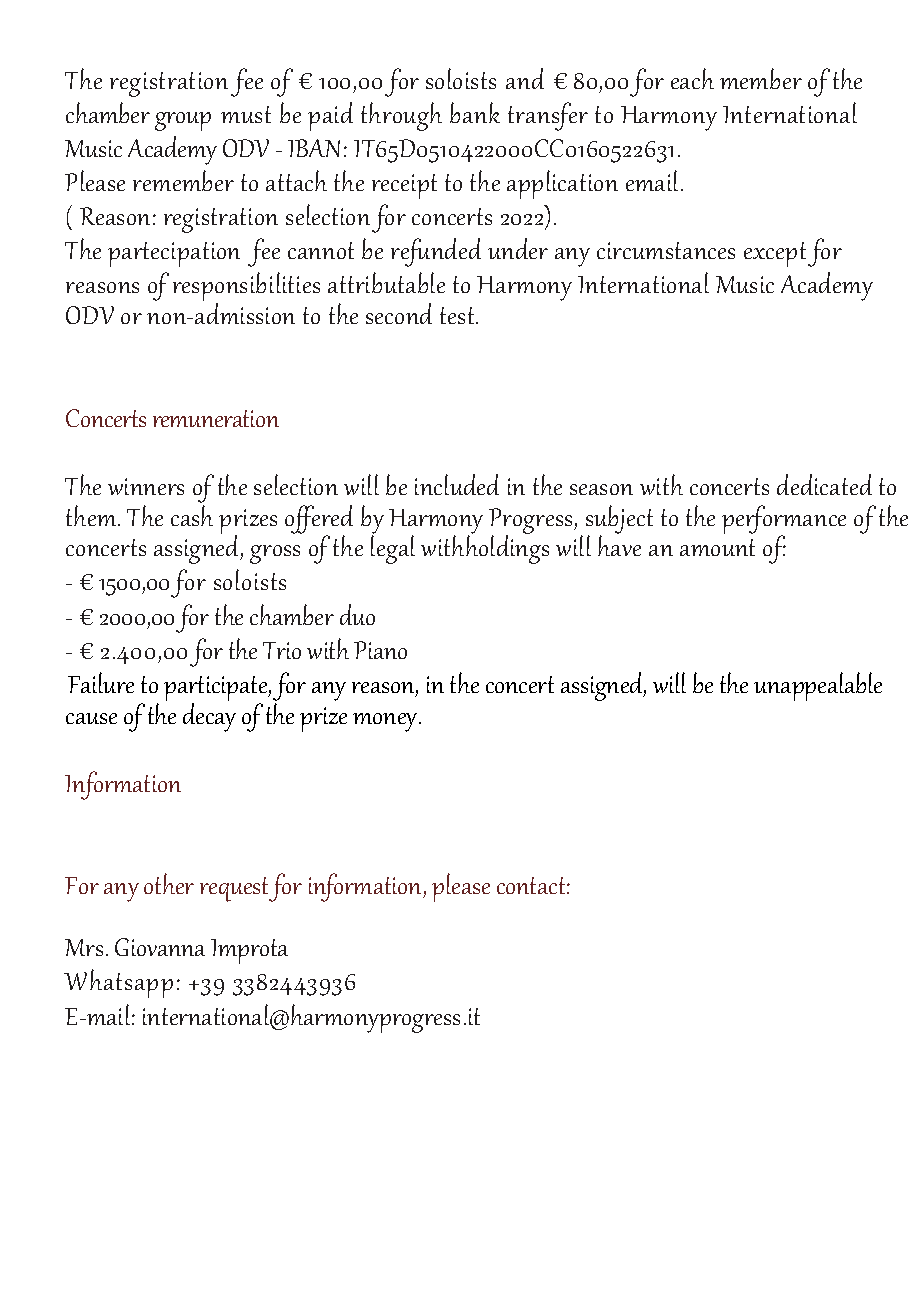 Image resolution: width=924 pixels, height=1308 pixels. I want to click on must, so click(246, 114).
